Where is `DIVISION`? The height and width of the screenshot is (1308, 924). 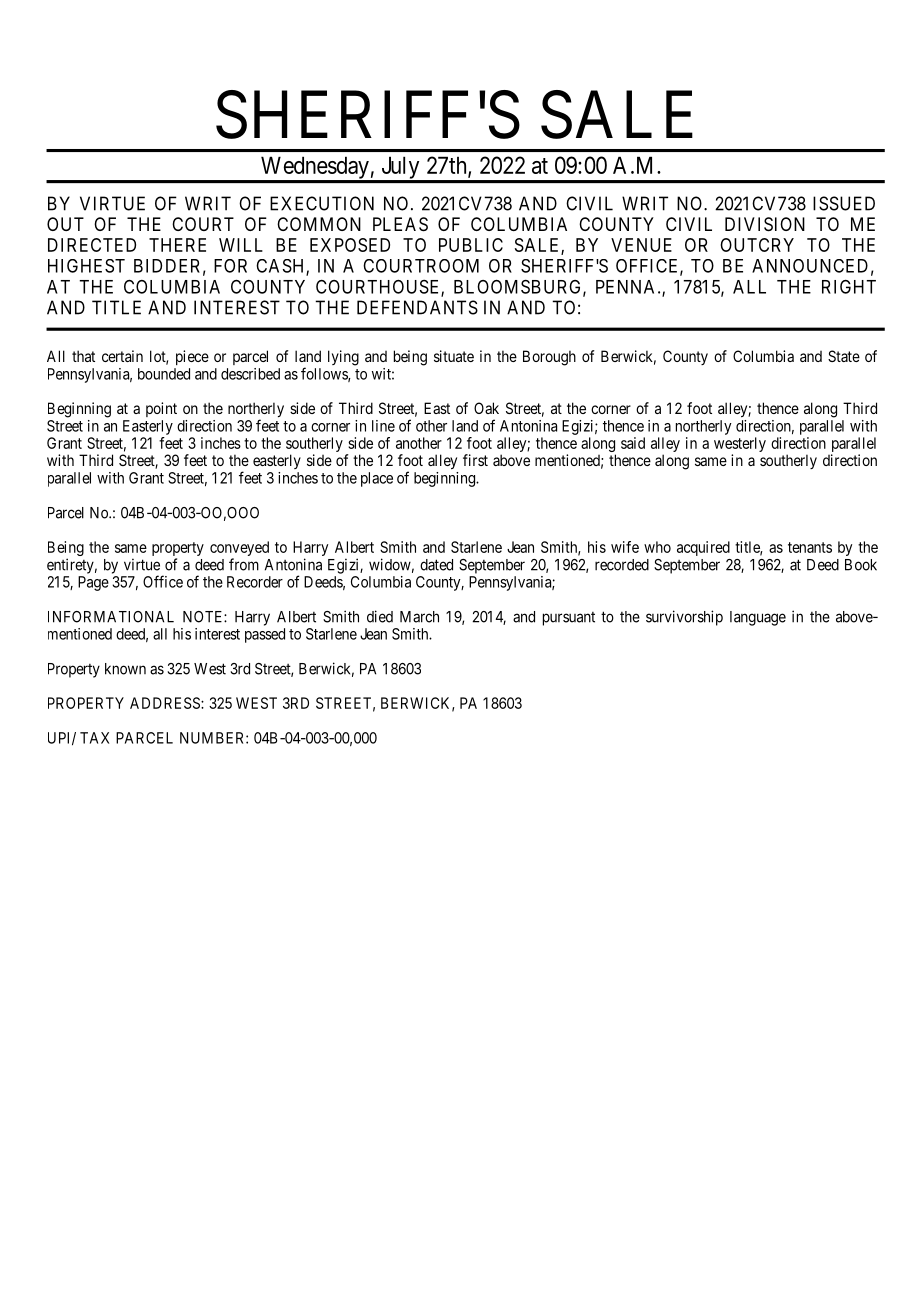 DIVISION is located at coordinates (765, 224).
